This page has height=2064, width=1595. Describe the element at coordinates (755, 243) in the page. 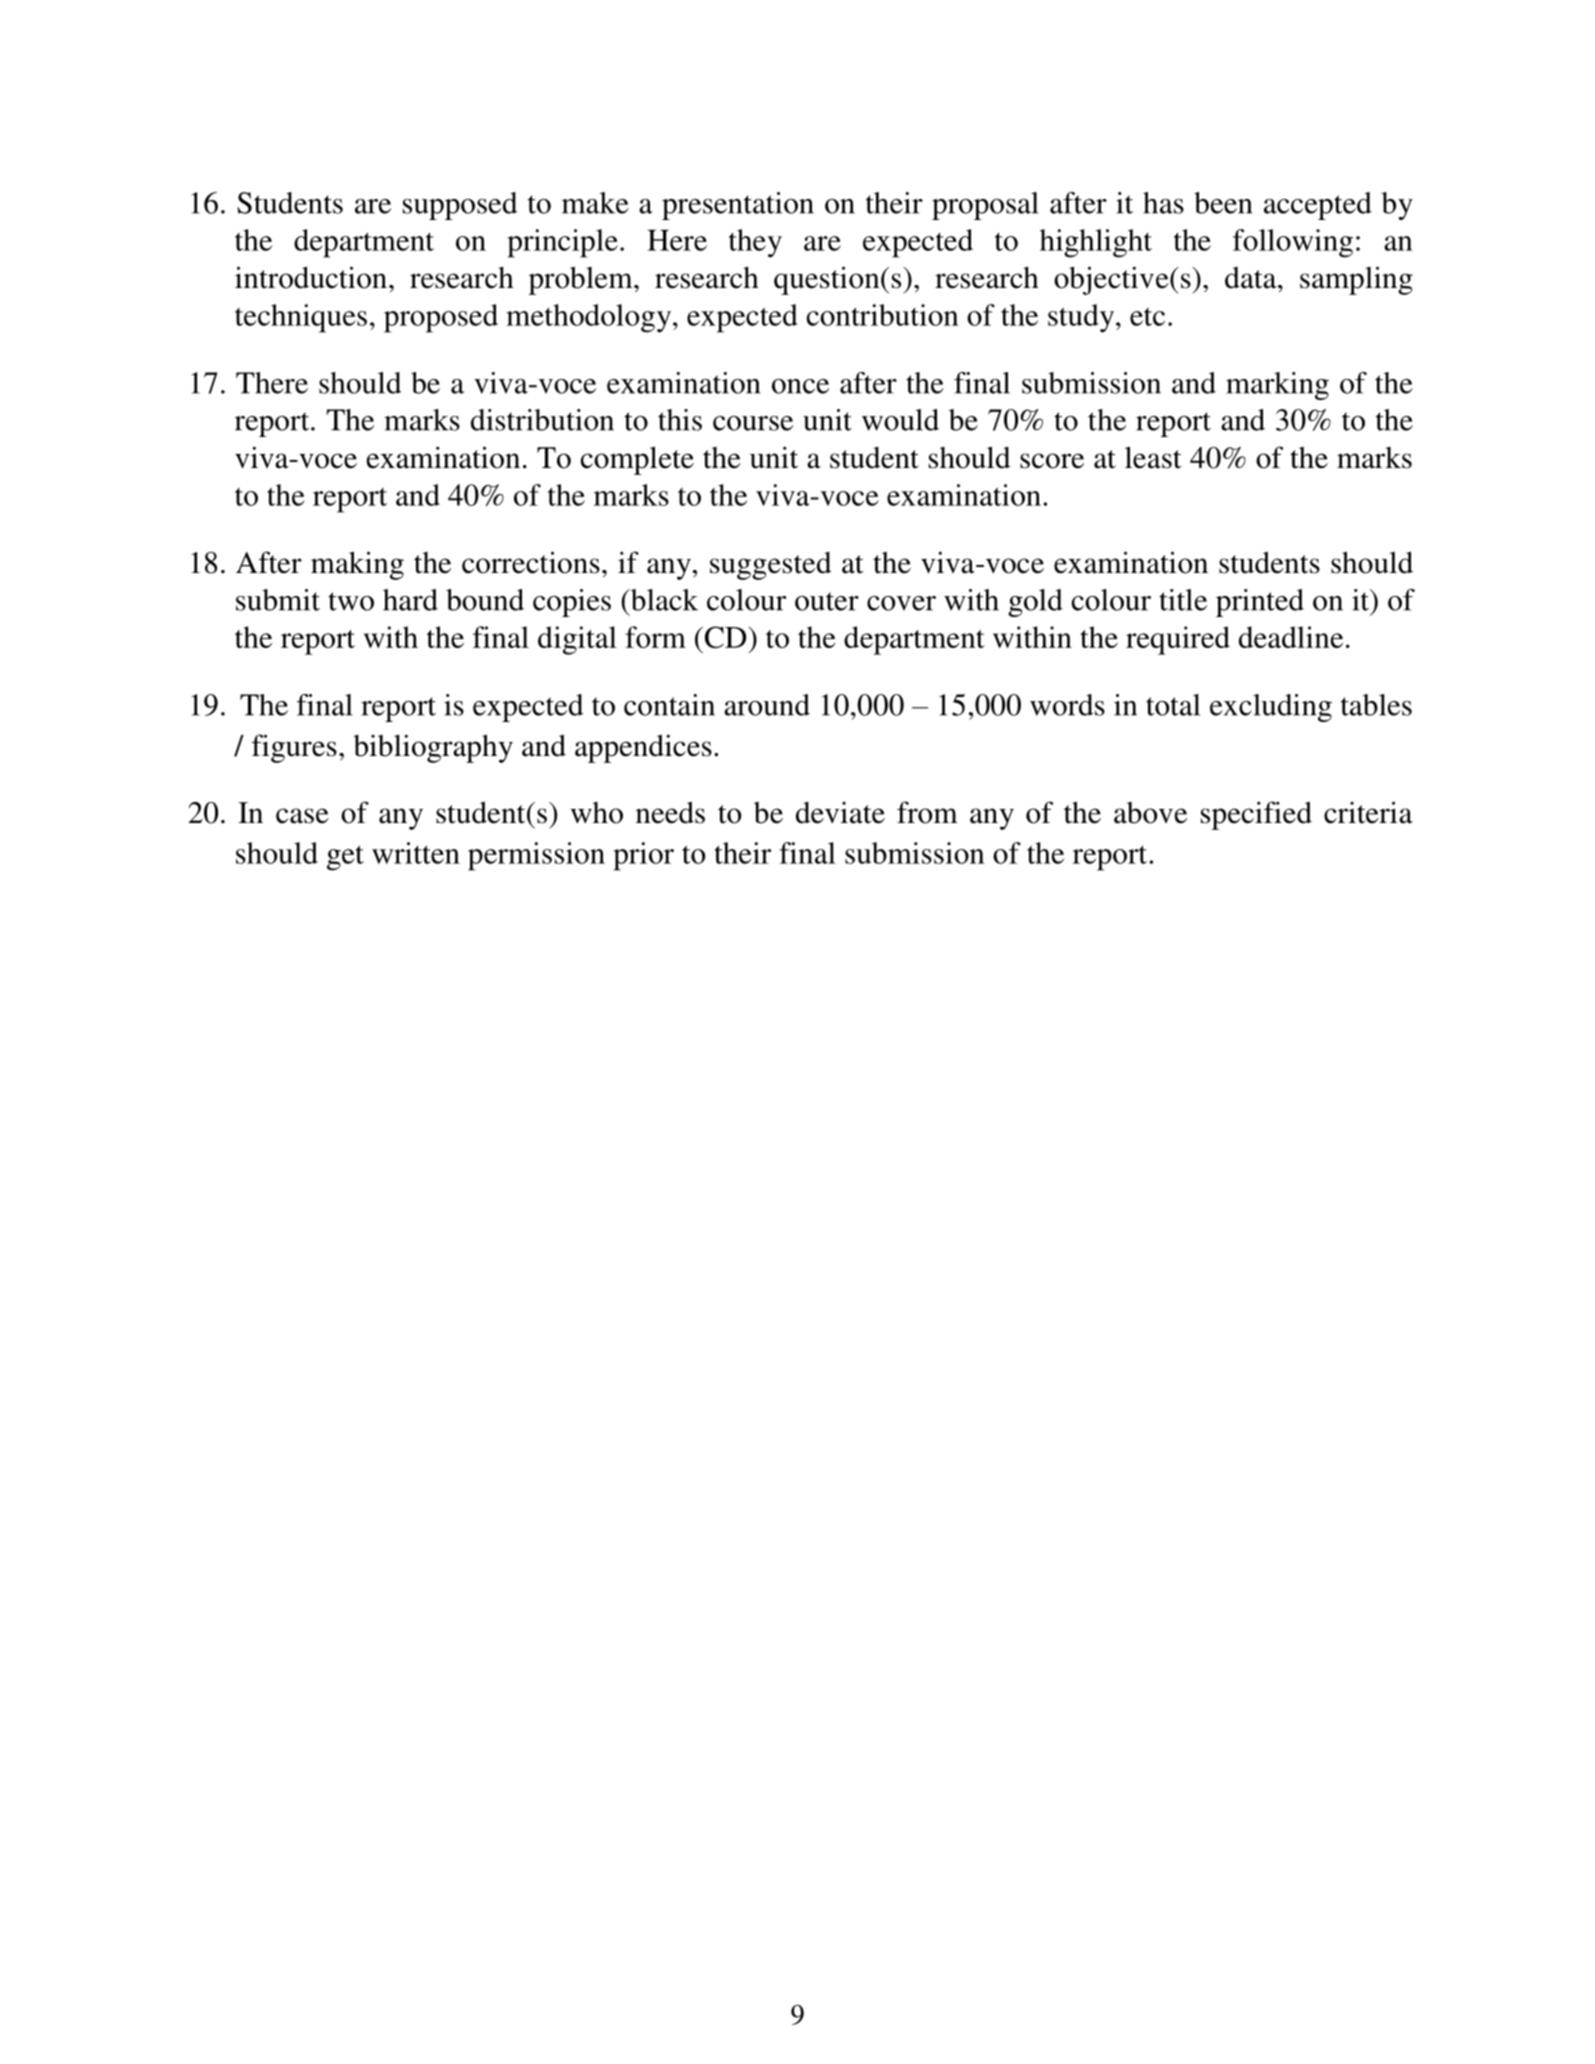

I see `they` at that location.
